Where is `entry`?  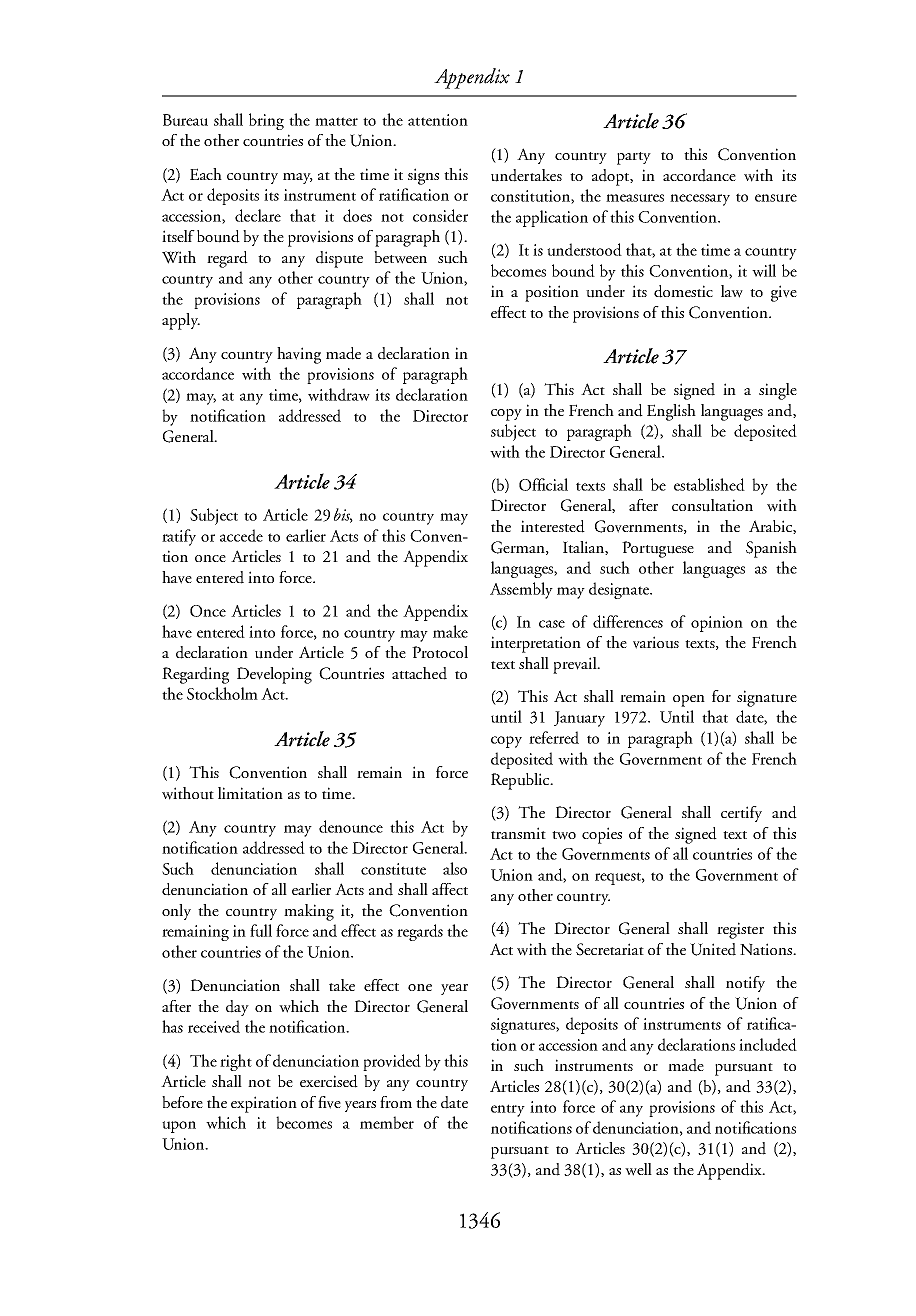 entry is located at coordinates (508, 1110).
